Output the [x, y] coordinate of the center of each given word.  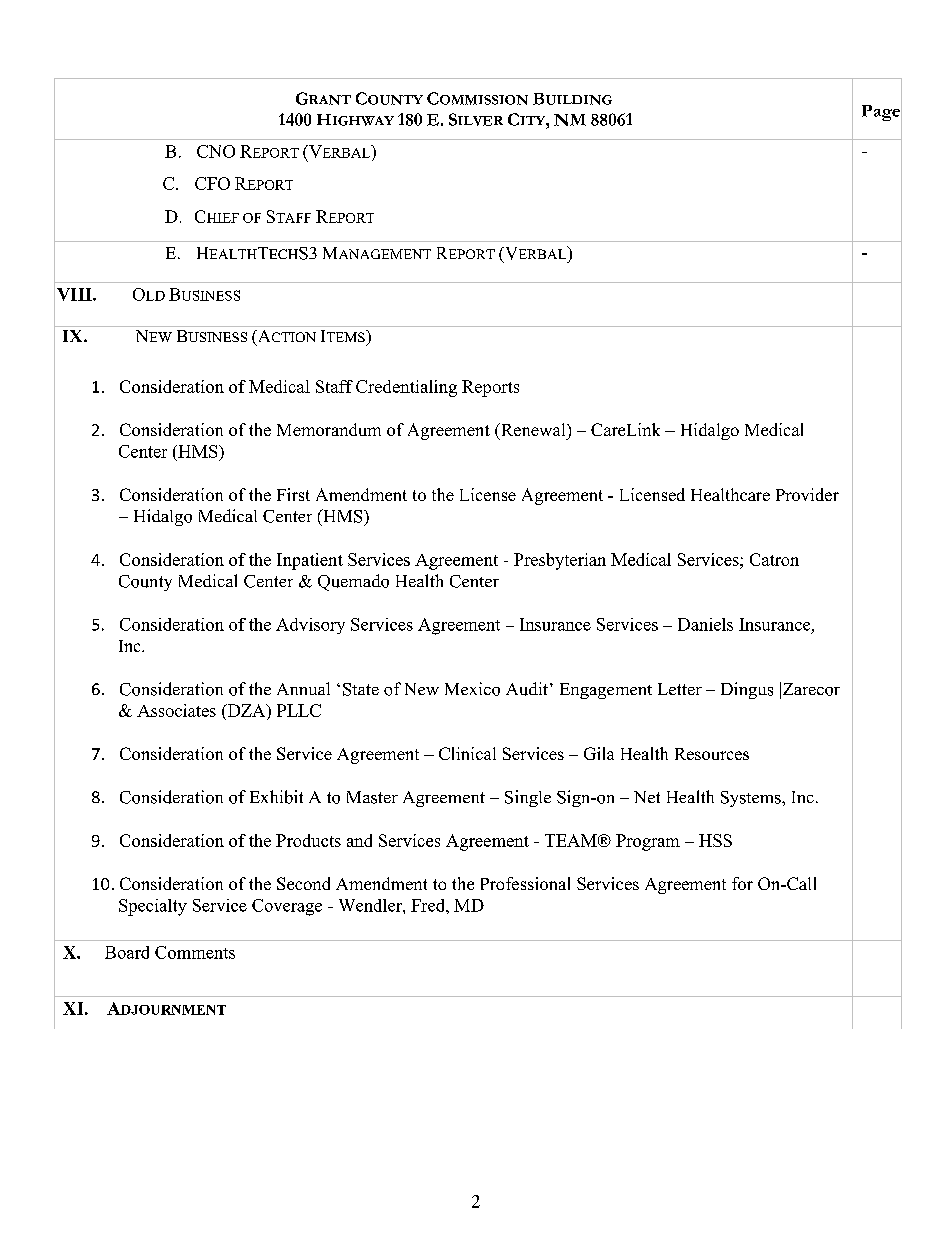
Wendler [371, 905]
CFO [212, 183]
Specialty [153, 907]
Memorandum [329, 429]
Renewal [533, 429]
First [293, 494]
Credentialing [406, 388]
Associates [176, 710]
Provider [807, 494]
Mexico [472, 689]
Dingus [747, 690]
